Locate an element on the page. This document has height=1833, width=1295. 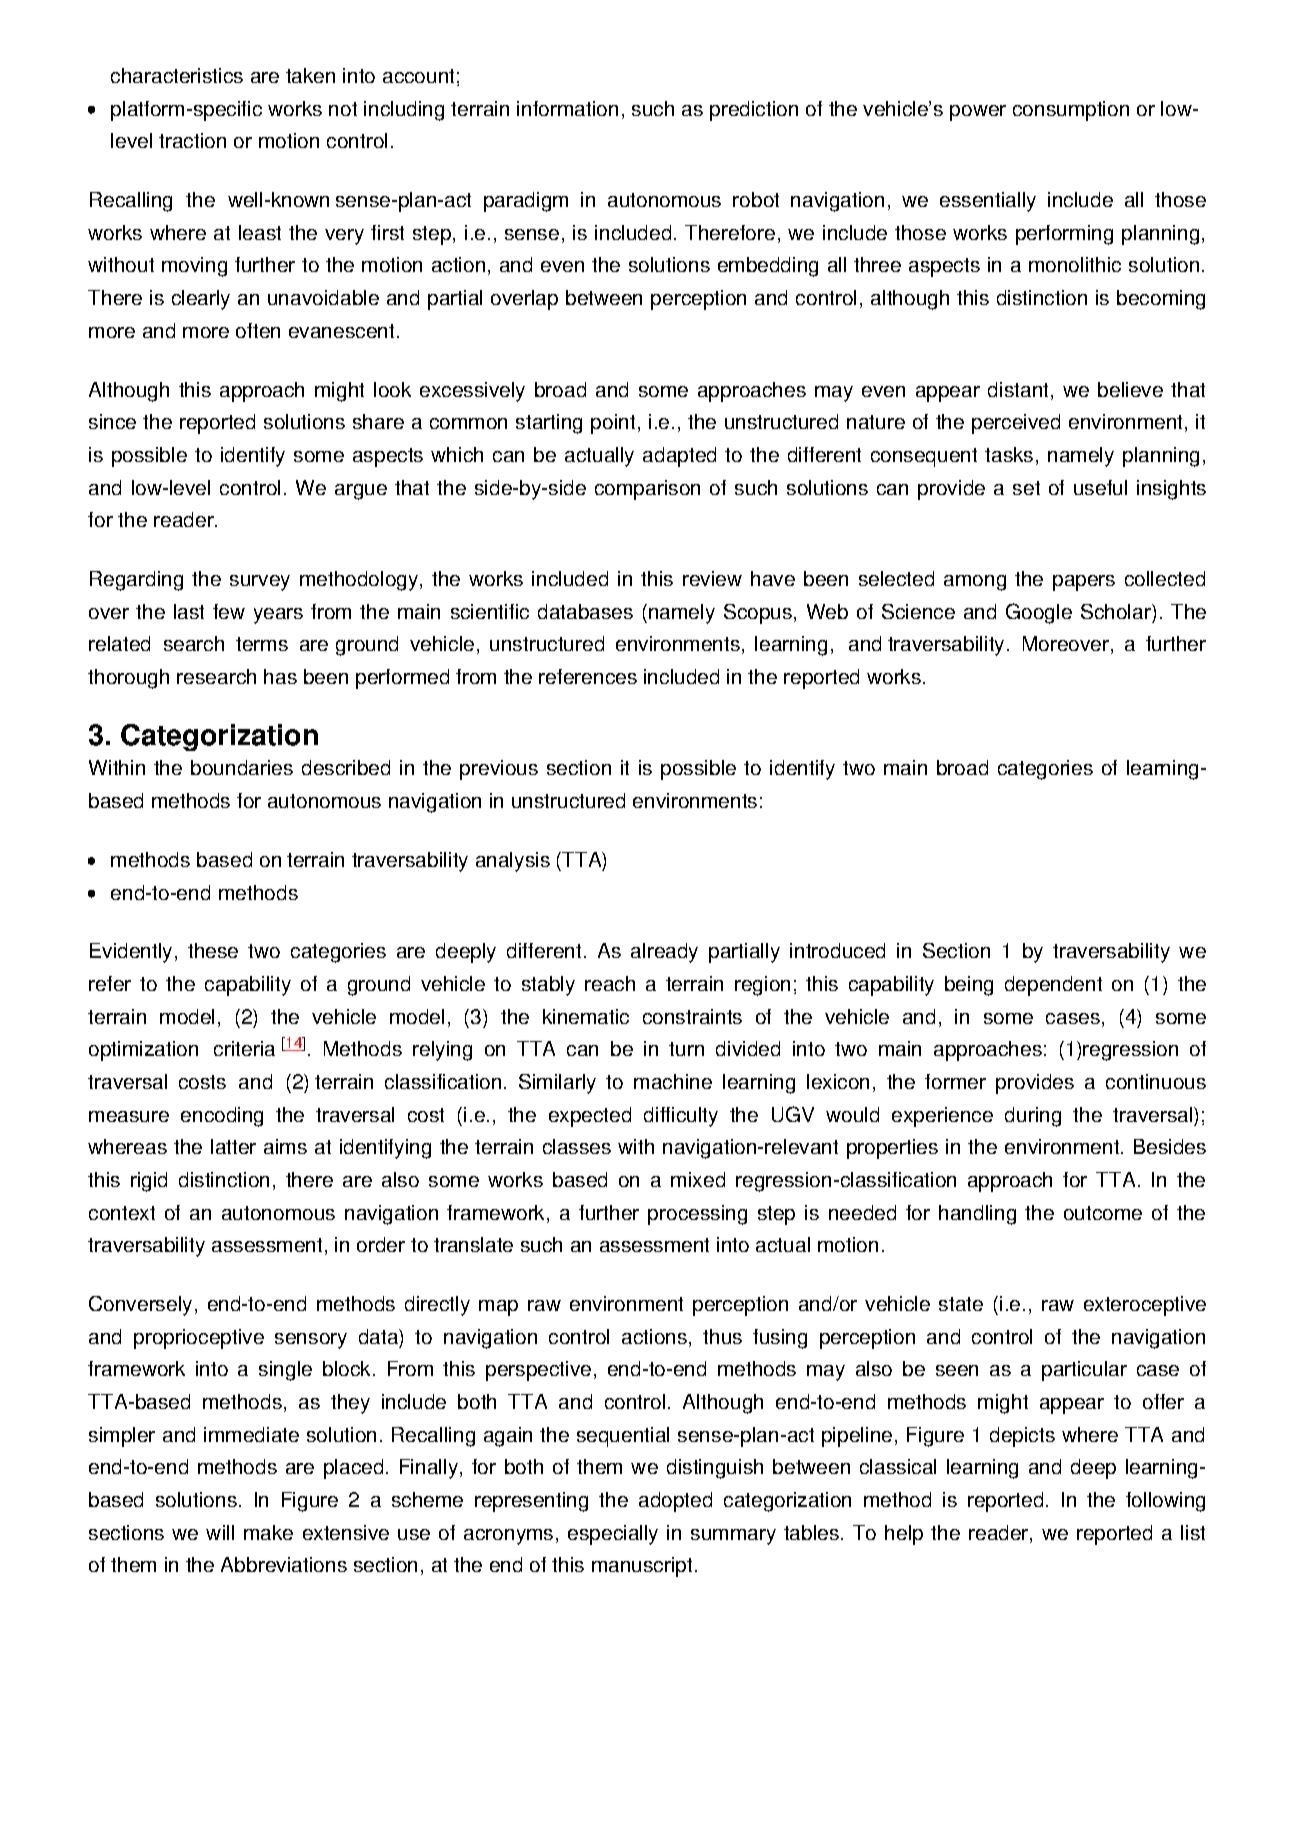
dependent is located at coordinates (1053, 986).
